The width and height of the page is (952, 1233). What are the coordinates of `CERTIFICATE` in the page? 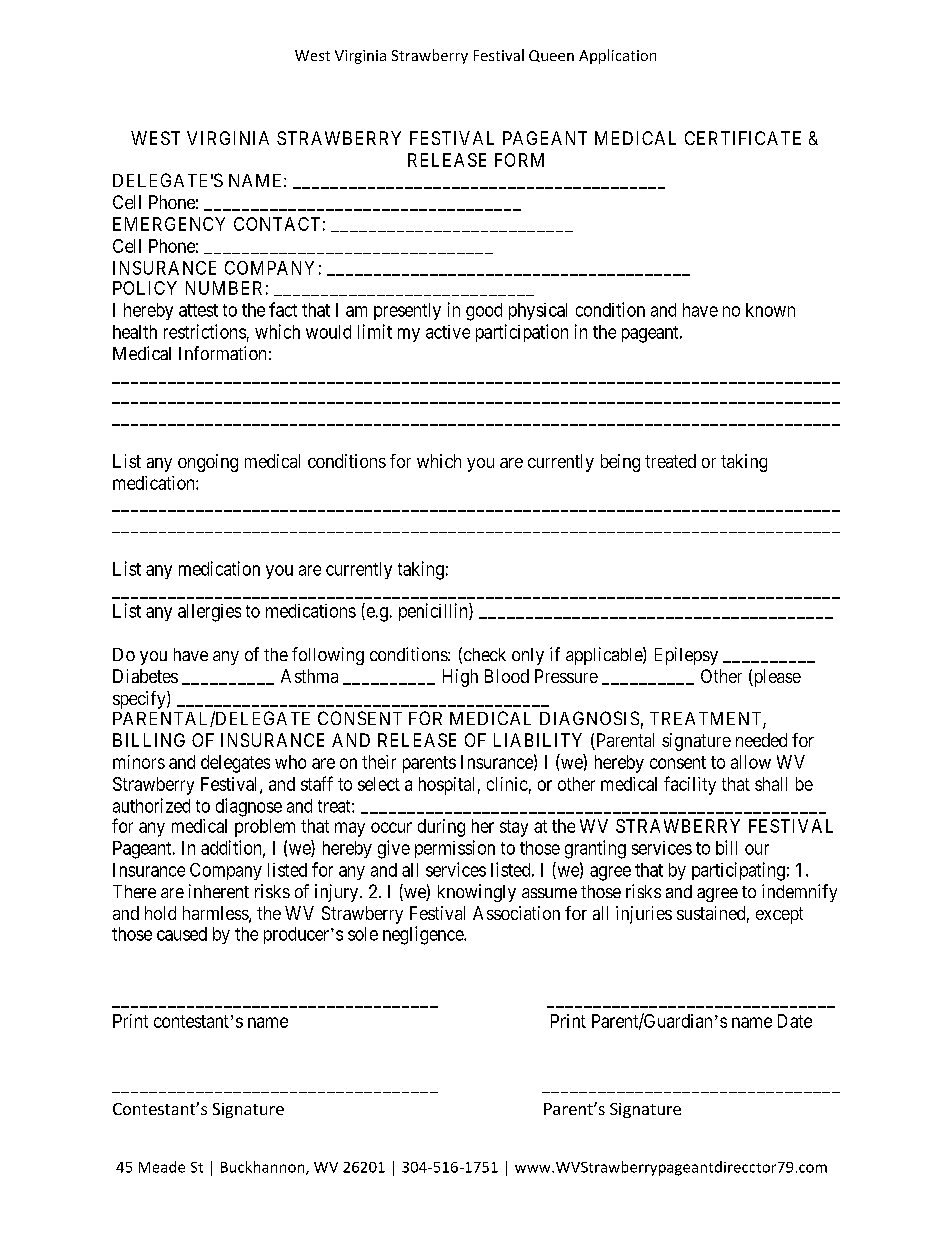 It's located at (743, 138).
